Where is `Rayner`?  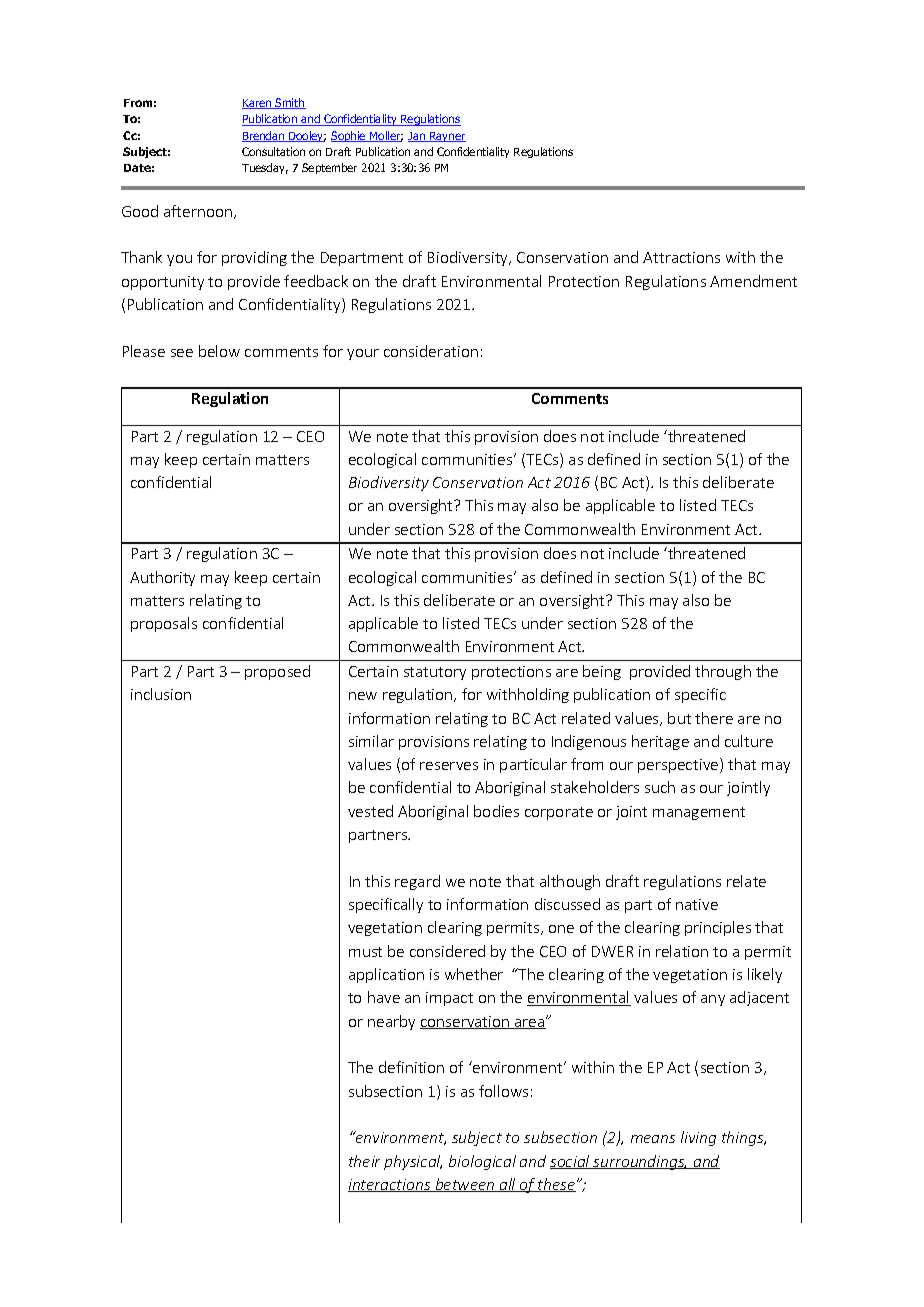
Rayner is located at coordinates (447, 137).
